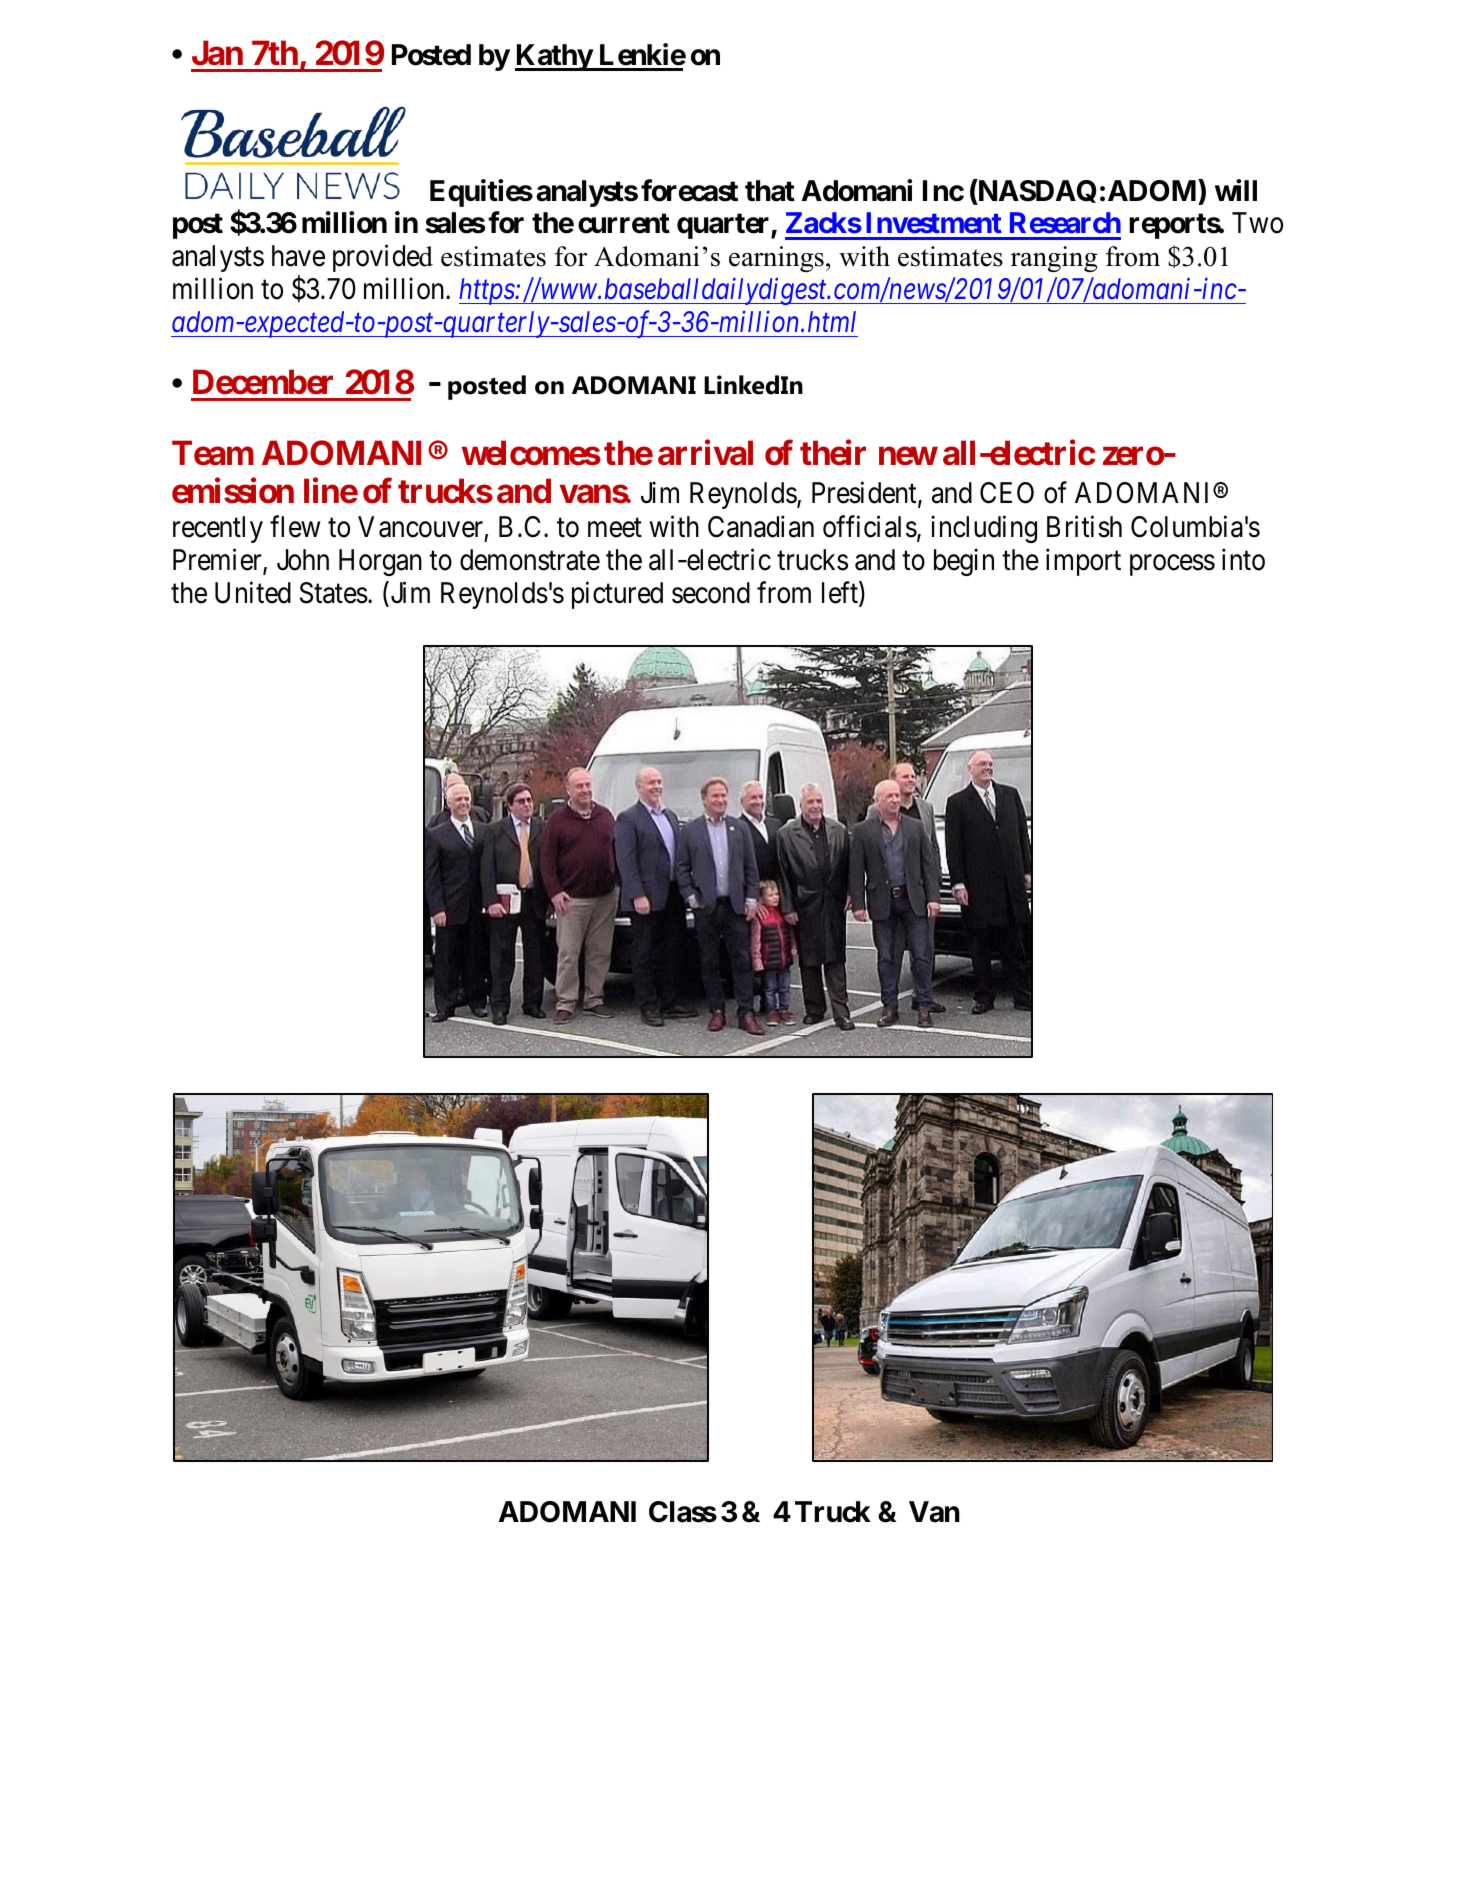 This screenshot has width=1457, height=1885. Describe the element at coordinates (217, 53) in the screenshot. I see `Jan` at that location.
